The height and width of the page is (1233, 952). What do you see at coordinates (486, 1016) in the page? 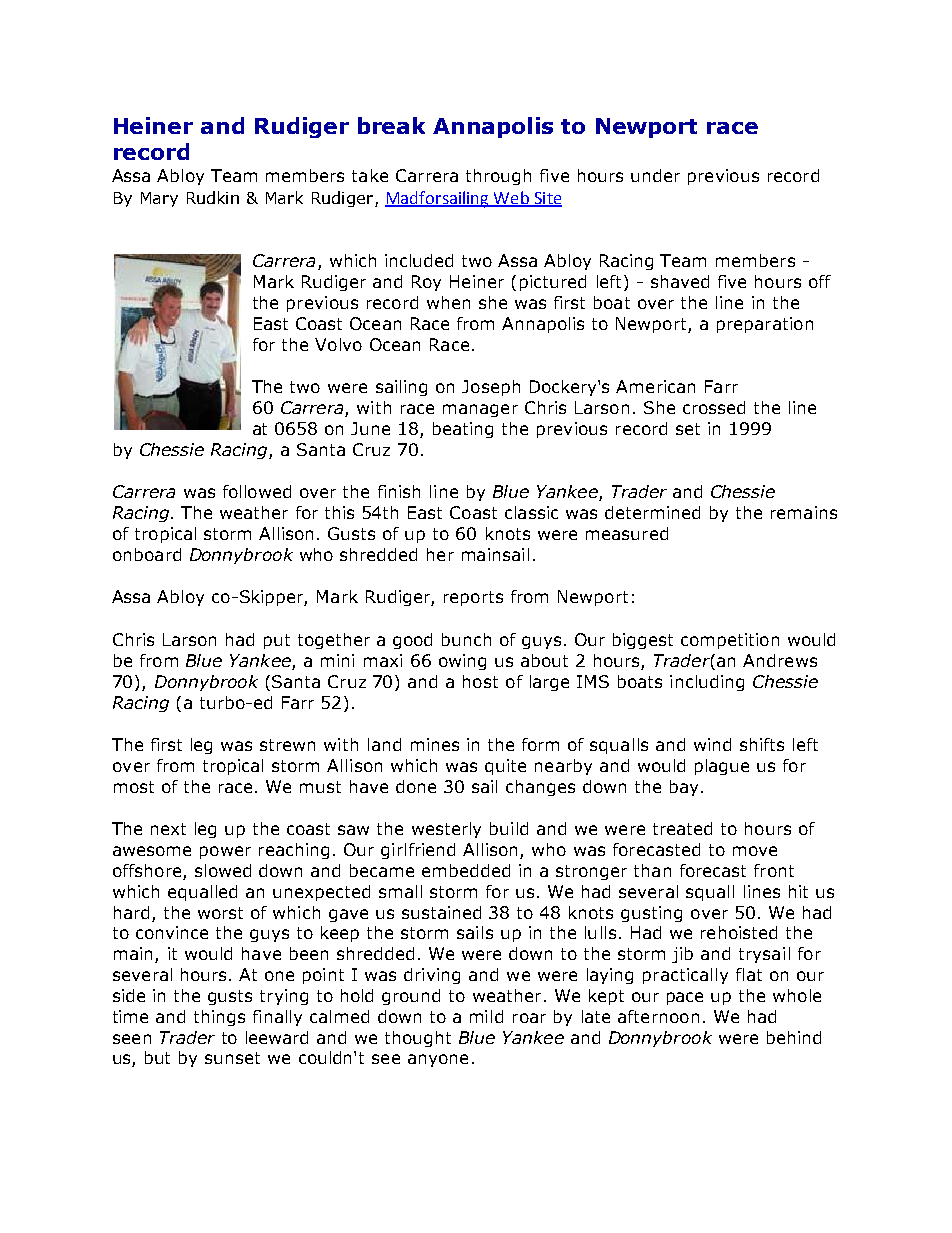
I see `mild` at bounding box center [486, 1016].
